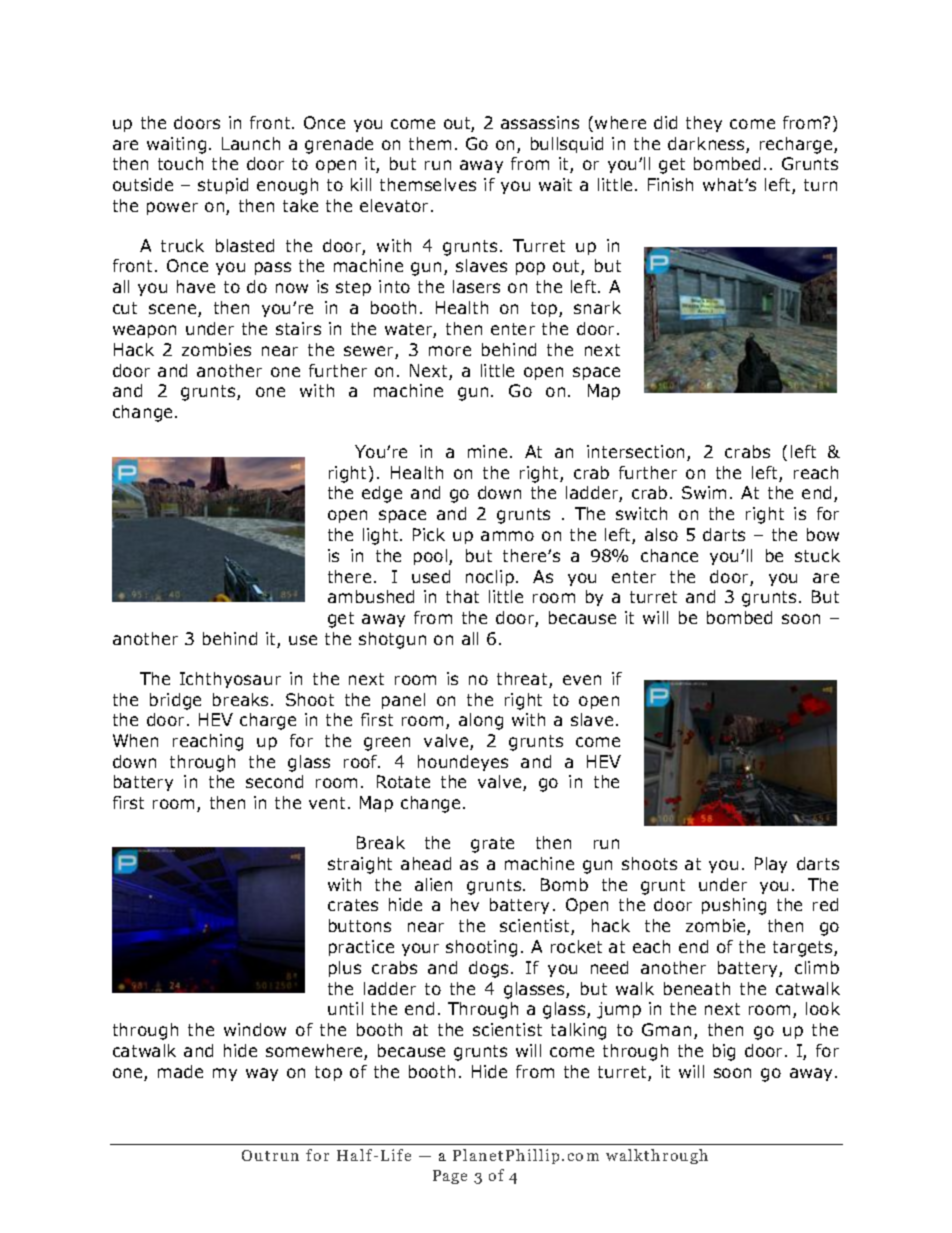 Image resolution: width=952 pixels, height=1233 pixels. What do you see at coordinates (771, 865) in the screenshot?
I see `Play` at bounding box center [771, 865].
